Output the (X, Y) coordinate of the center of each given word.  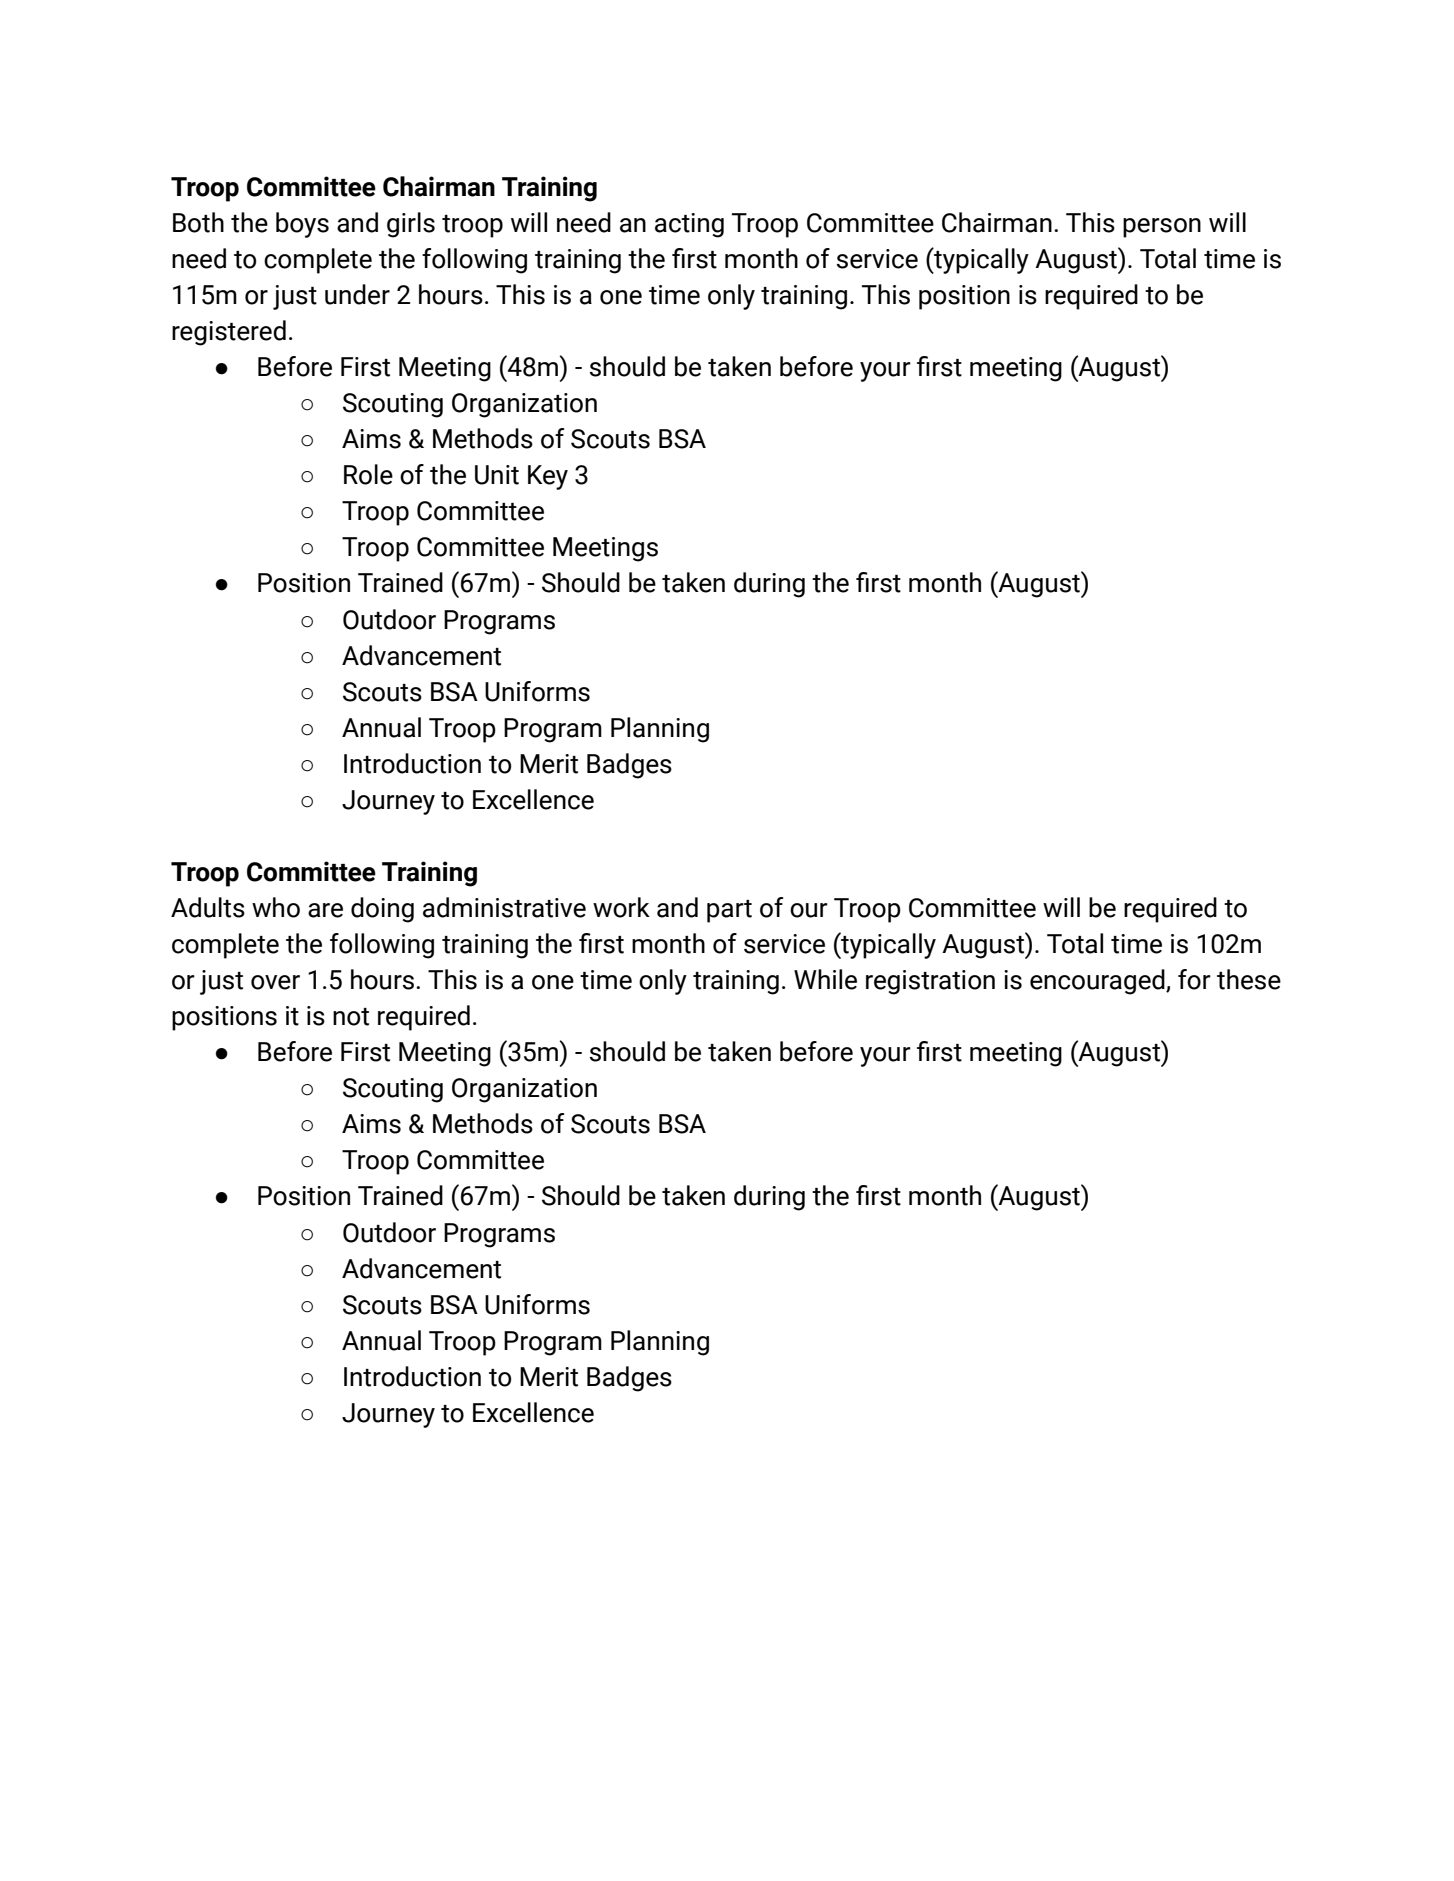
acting (689, 225)
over (275, 982)
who (276, 907)
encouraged (1098, 982)
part (729, 911)
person (1162, 228)
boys (302, 225)
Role (368, 474)
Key (548, 477)
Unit (497, 475)
